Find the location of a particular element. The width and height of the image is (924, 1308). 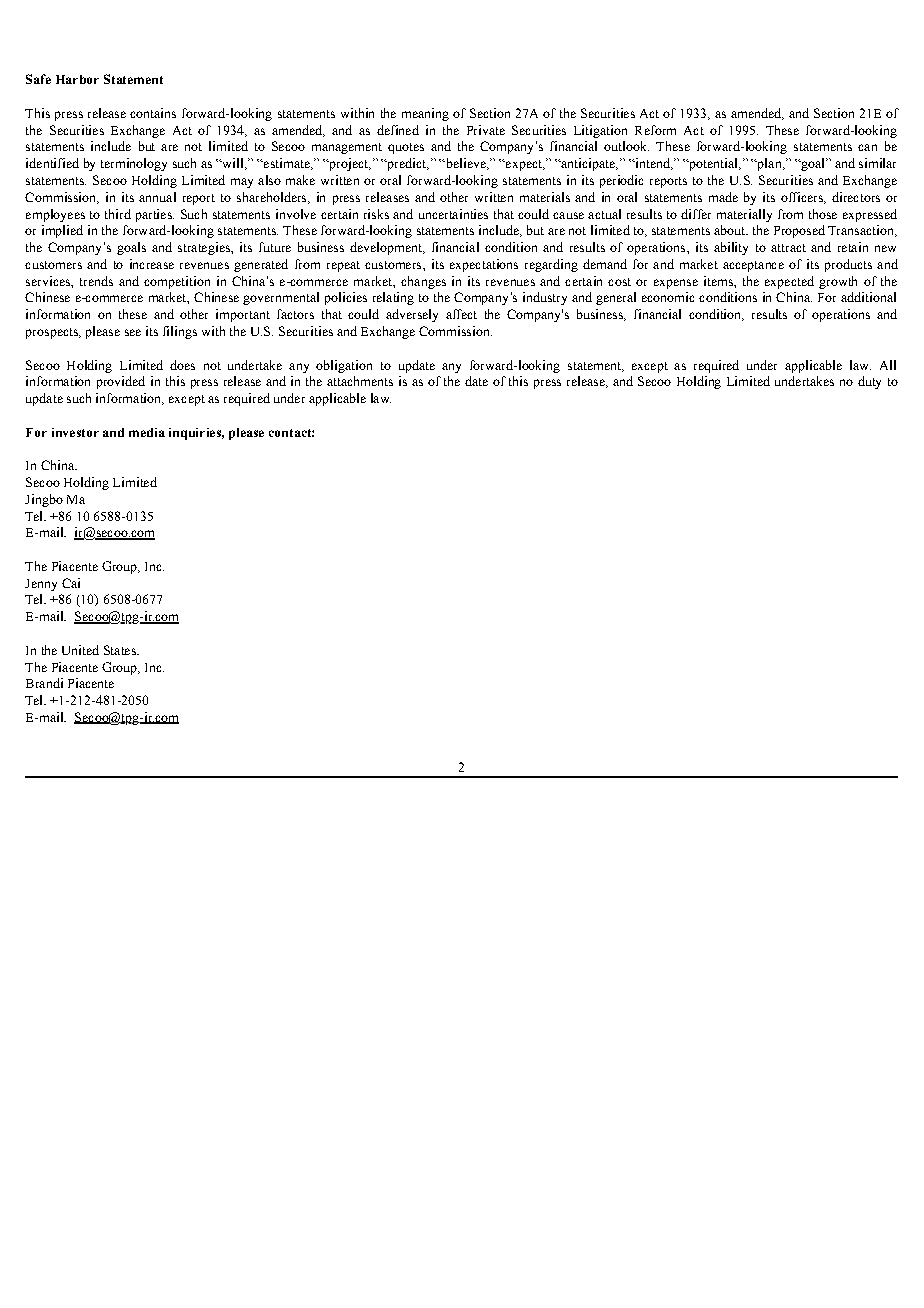

growth is located at coordinates (838, 282).
